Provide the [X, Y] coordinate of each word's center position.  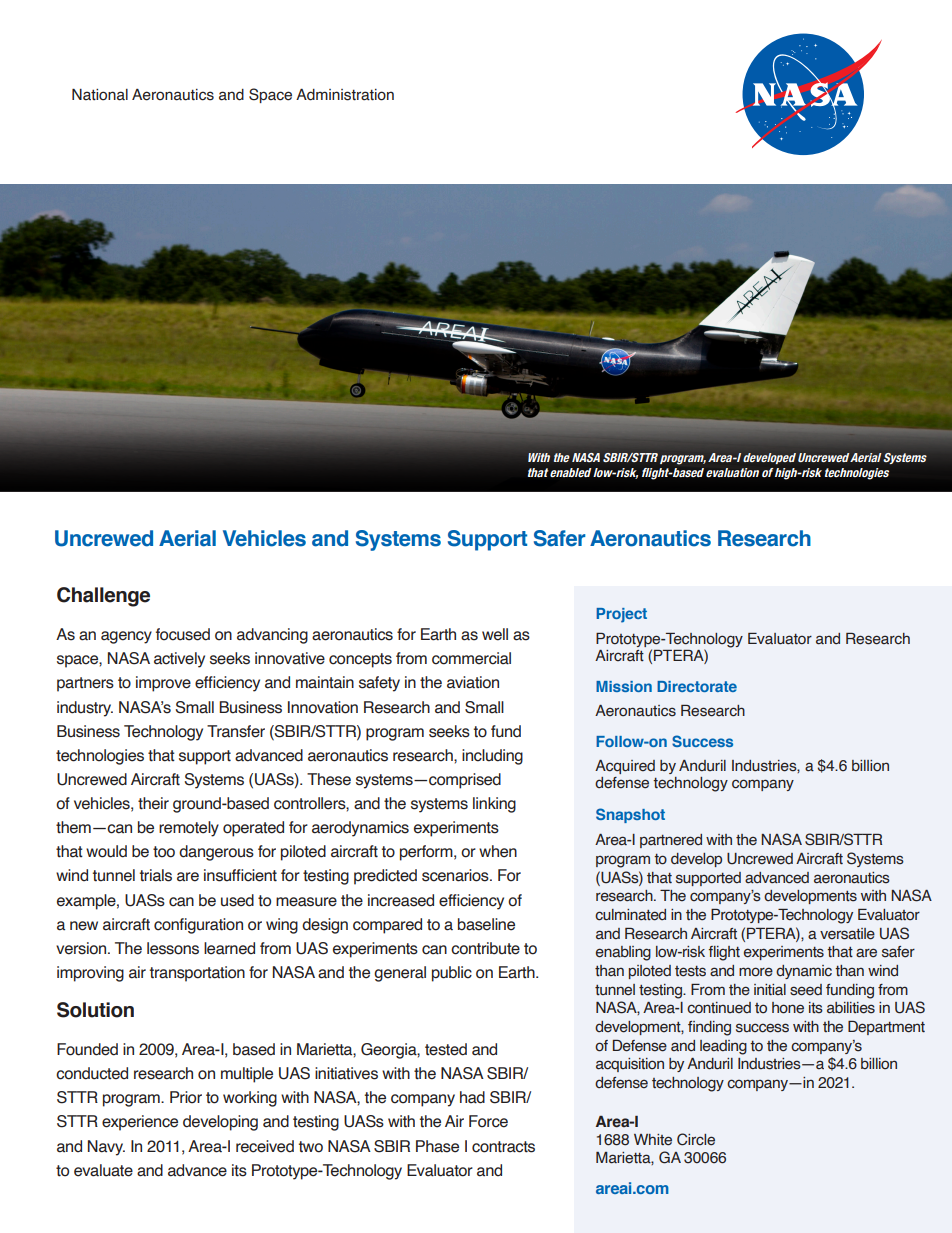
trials [156, 875]
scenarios [456, 875]
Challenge [103, 597]
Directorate [697, 686]
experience [140, 1123]
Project [621, 615]
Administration [345, 95]
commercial [471, 658]
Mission [624, 686]
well [495, 634]
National [100, 94]
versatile [847, 934]
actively [179, 660]
